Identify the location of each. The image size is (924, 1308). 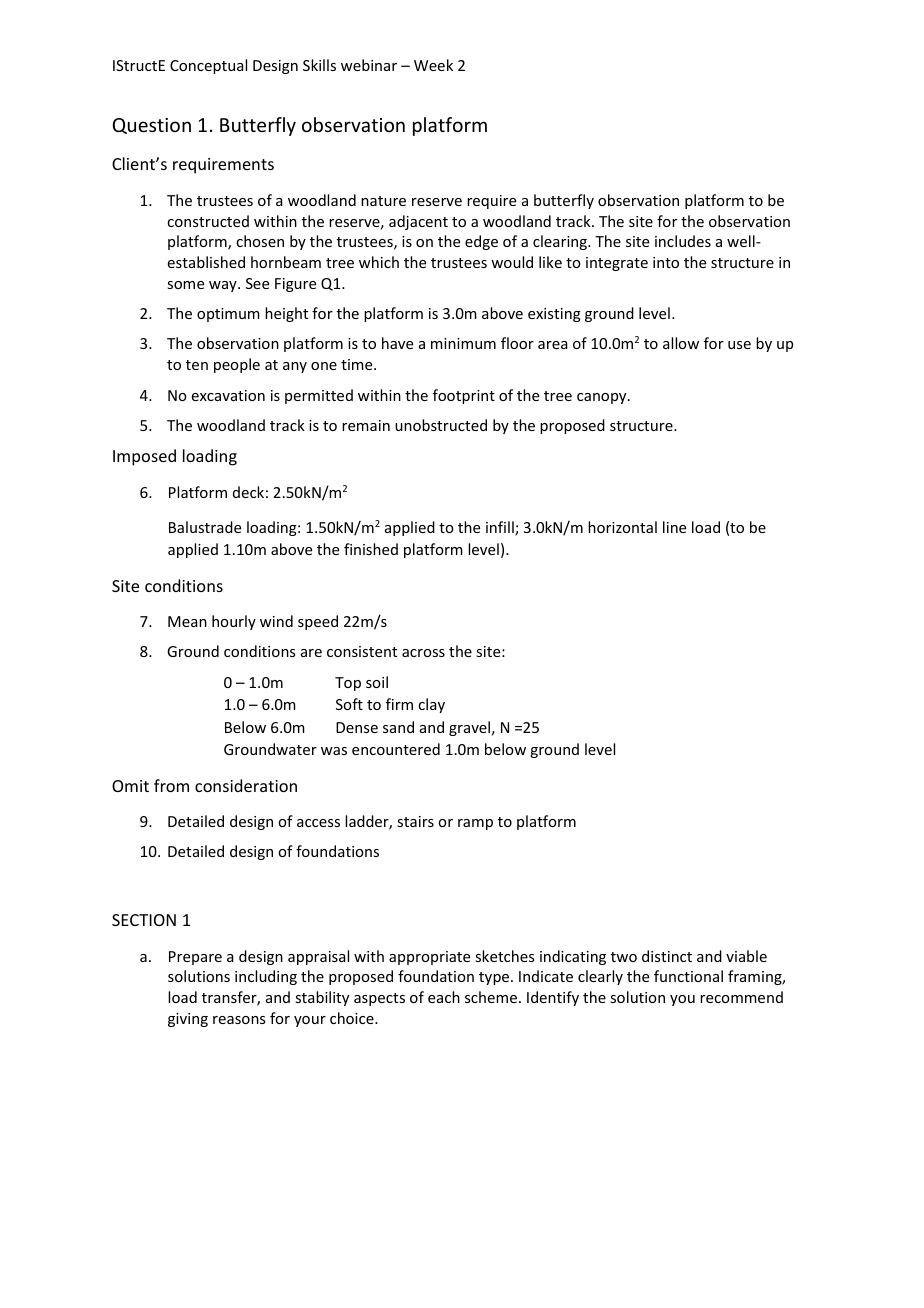
(444, 997).
